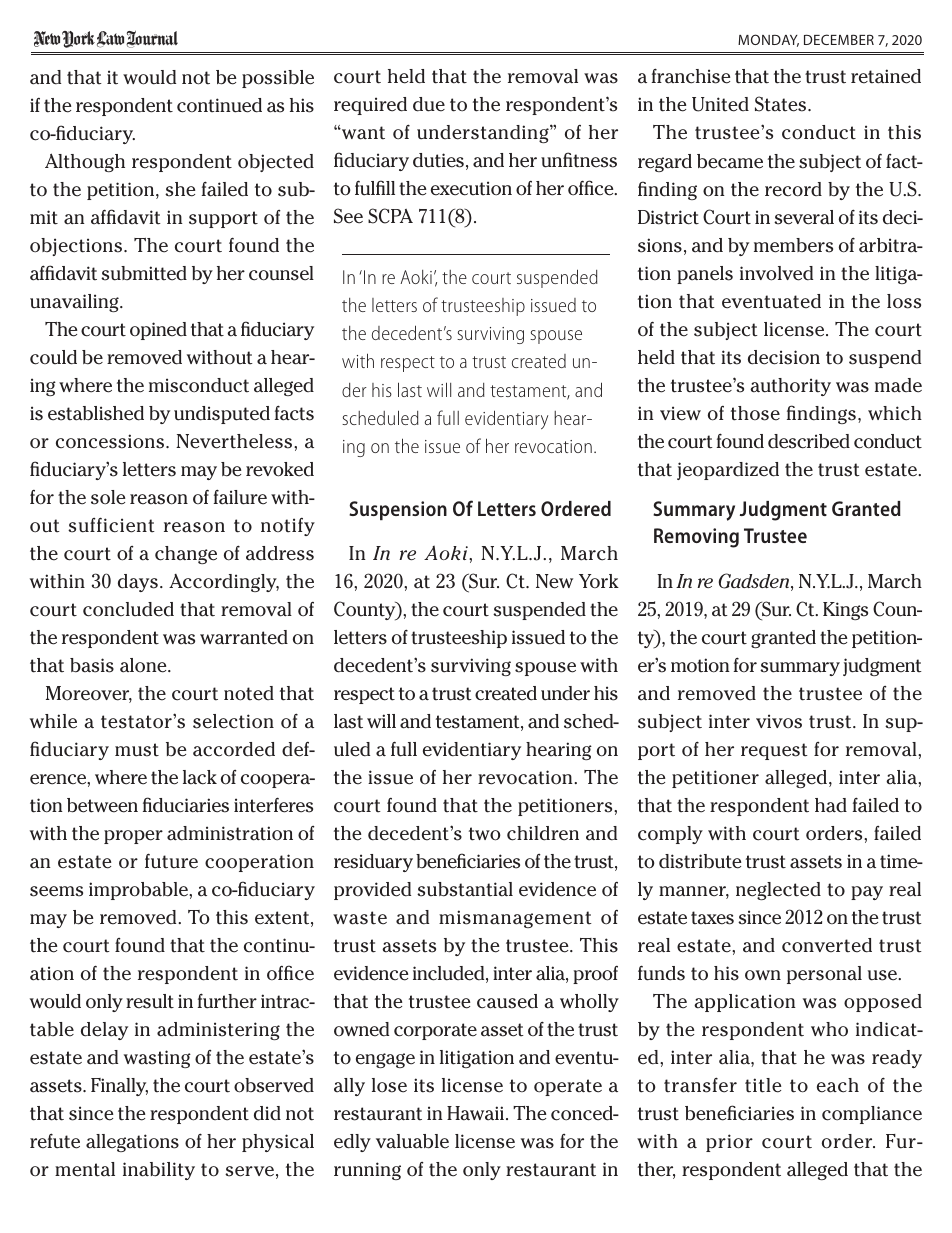 The height and width of the image is (1233, 952). Describe the element at coordinates (475, 1113) in the image. I see `Hawaii` at that location.
